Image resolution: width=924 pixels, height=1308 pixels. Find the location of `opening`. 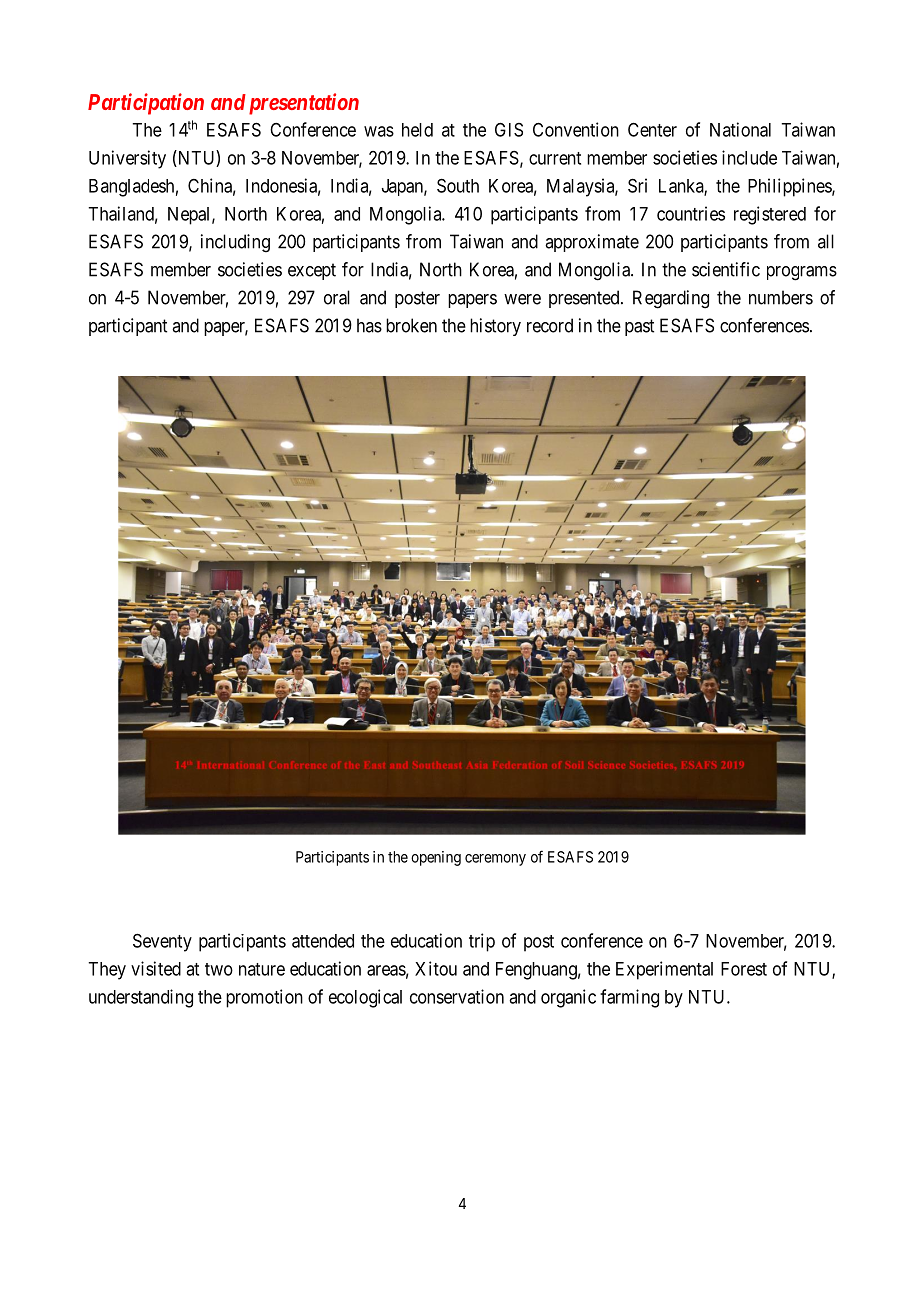

opening is located at coordinates (436, 858).
